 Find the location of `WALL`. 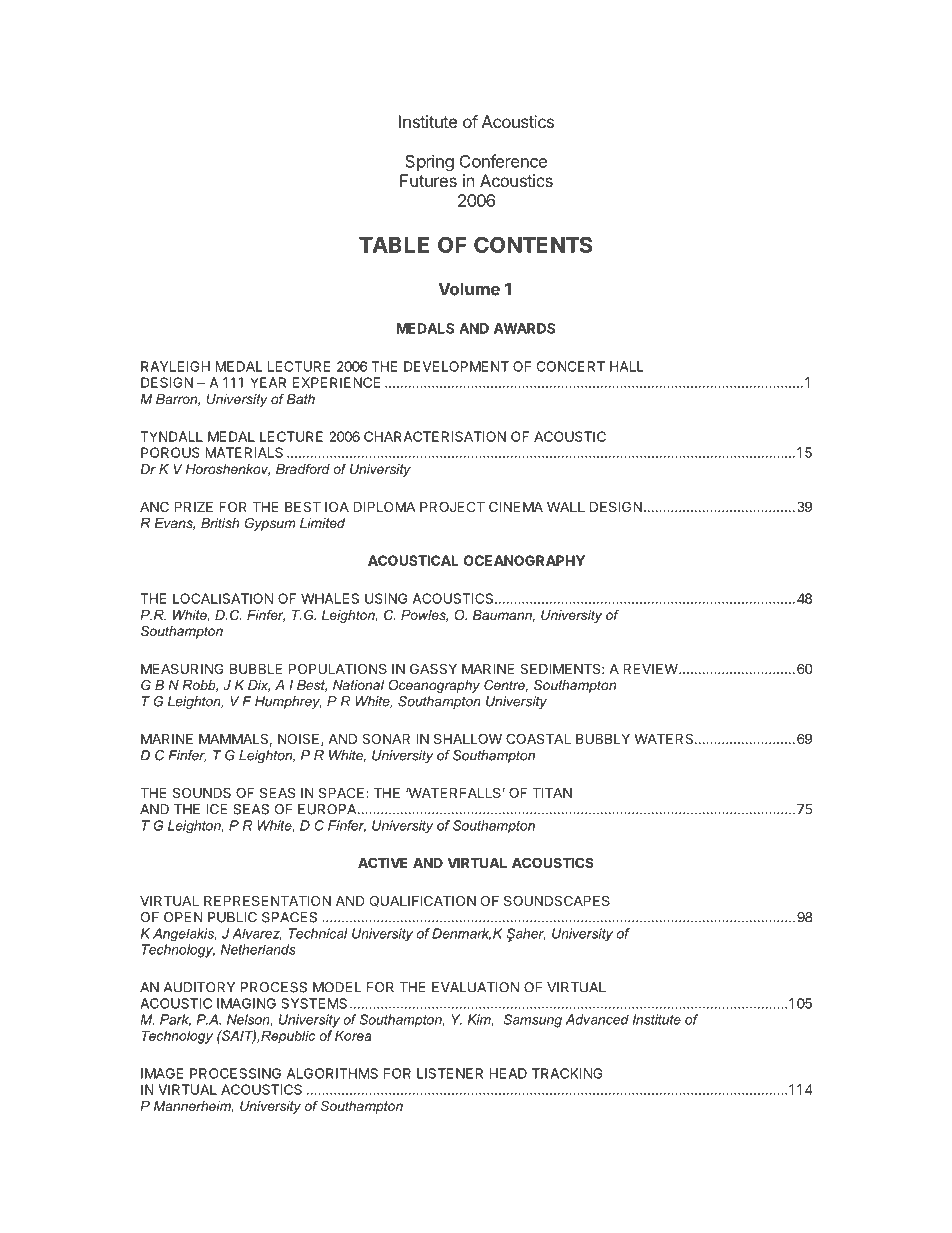

WALL is located at coordinates (566, 506).
